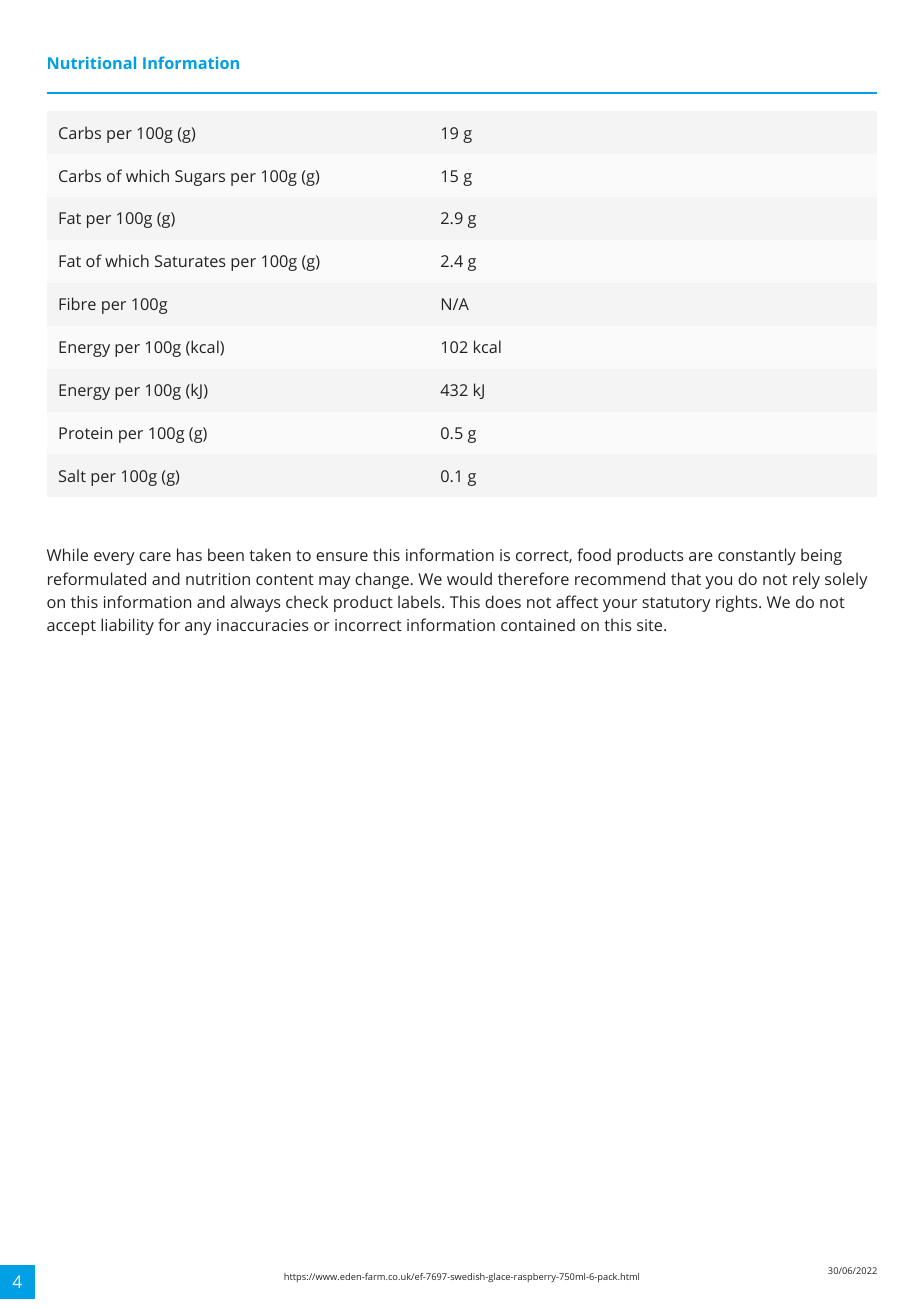 The width and height of the screenshot is (924, 1308). I want to click on Fibre, so click(77, 303).
